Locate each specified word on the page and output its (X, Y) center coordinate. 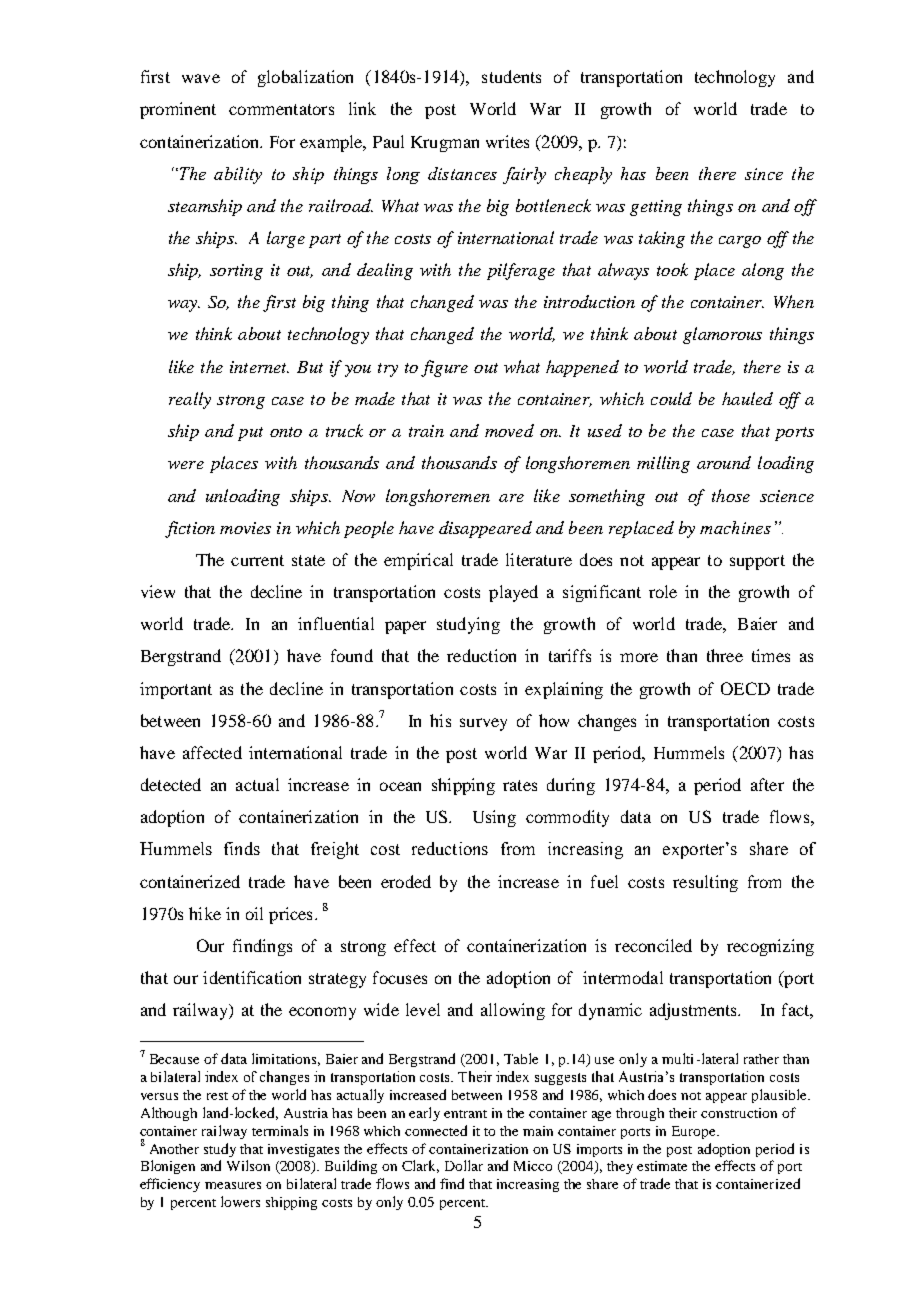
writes (507, 141)
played (513, 593)
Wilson (248, 1165)
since (764, 174)
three (725, 655)
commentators (281, 109)
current (257, 560)
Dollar (464, 1165)
